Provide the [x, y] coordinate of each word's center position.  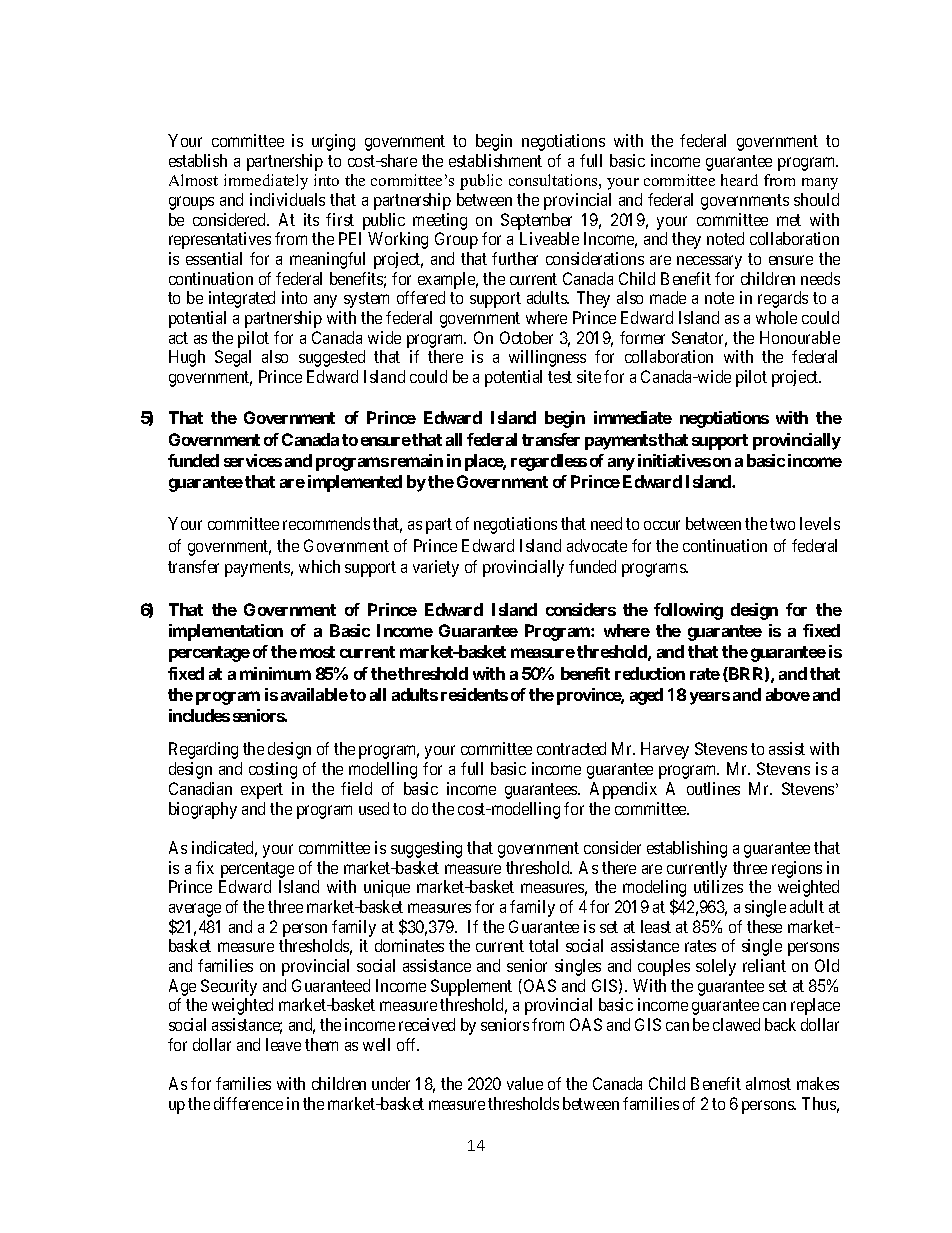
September [536, 221]
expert [262, 791]
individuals [287, 199]
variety [436, 568]
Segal [233, 358]
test [560, 377]
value [525, 1083]
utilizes [718, 886]
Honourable [800, 337]
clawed [736, 1024]
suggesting [426, 849]
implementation [226, 632]
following [688, 611]
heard [739, 180]
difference [248, 1103]
